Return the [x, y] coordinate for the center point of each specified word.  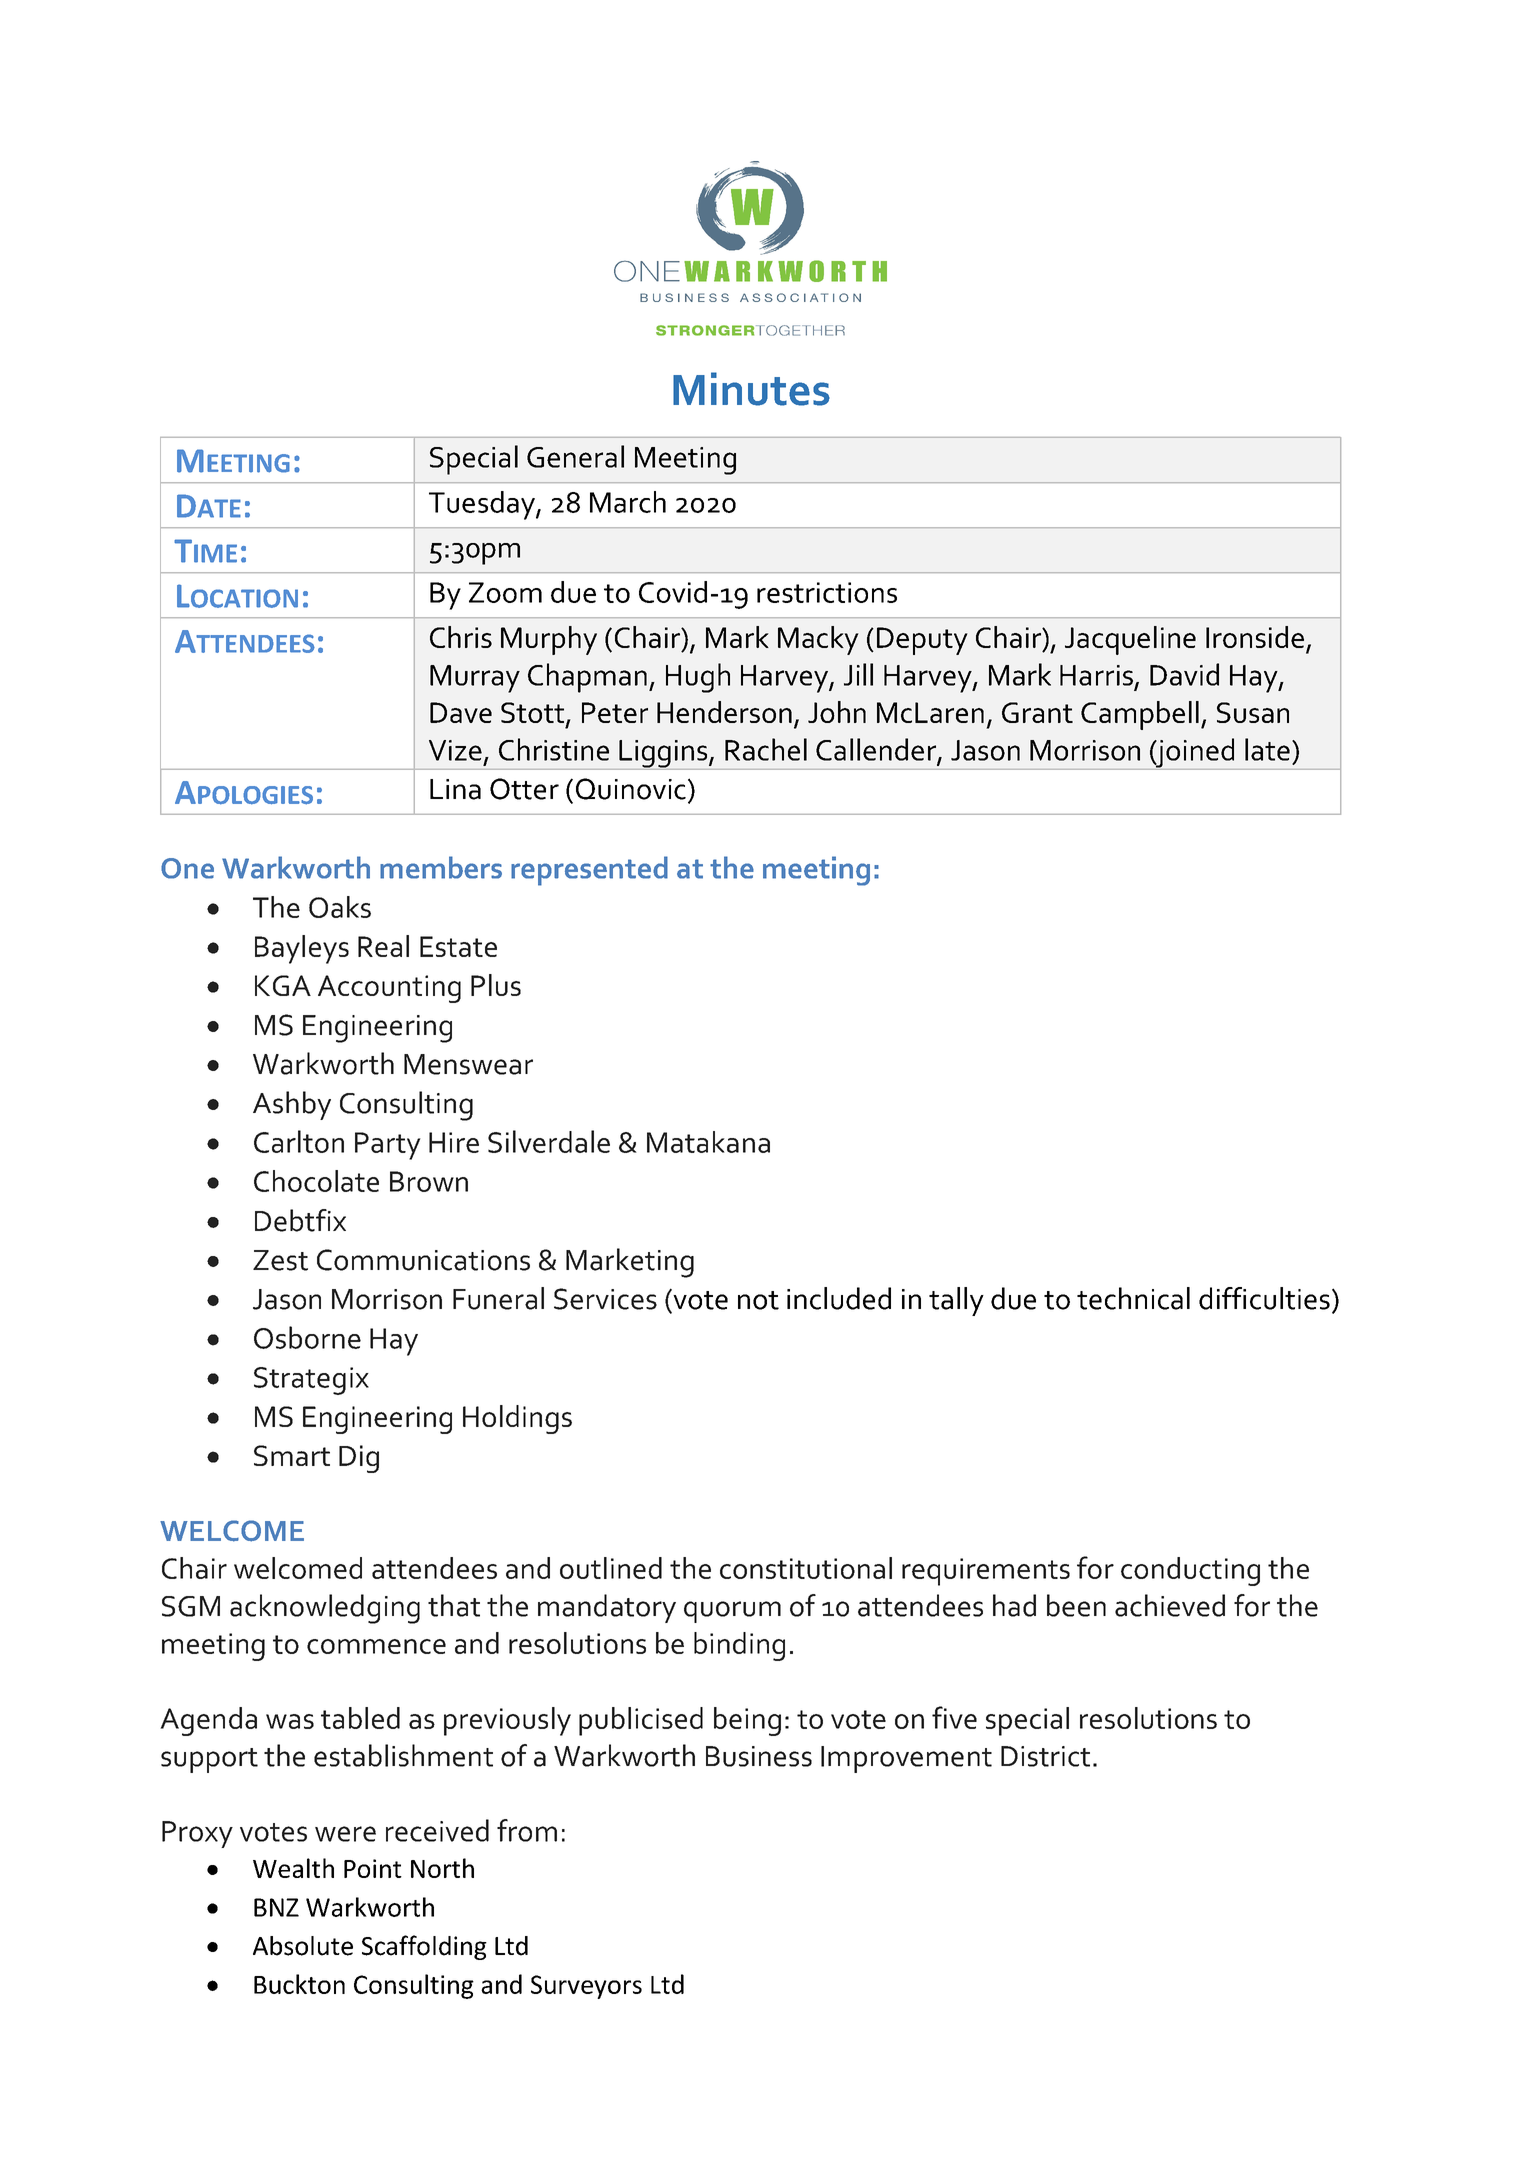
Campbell [1140, 715]
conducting [1190, 1571]
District [1045, 1756]
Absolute [303, 1946]
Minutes [751, 389]
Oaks [340, 907]
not [758, 1300]
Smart [292, 1455]
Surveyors [586, 1987]
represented [589, 871]
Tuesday [483, 505]
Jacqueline [1130, 640]
